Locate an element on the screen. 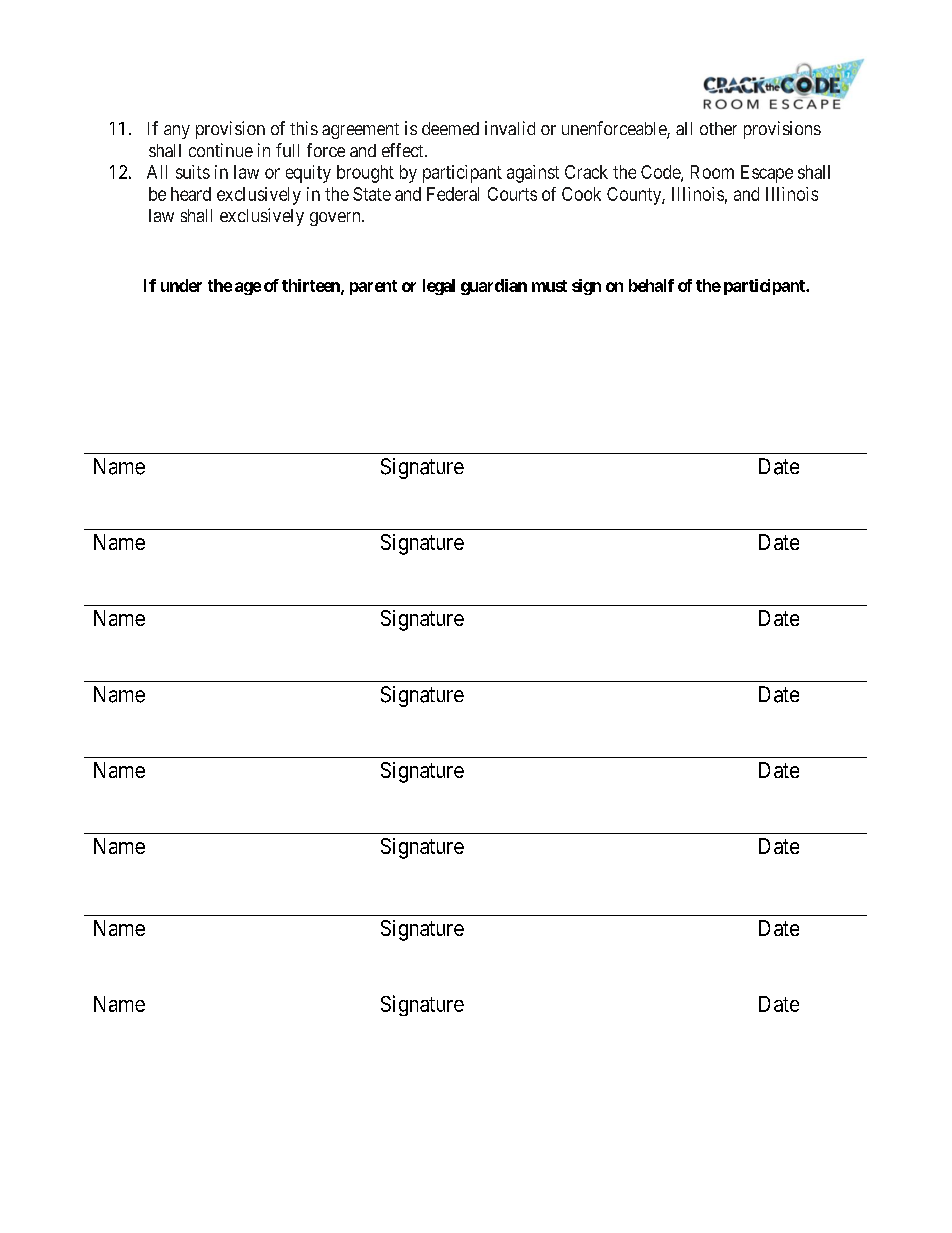 Image resolution: width=952 pixels, height=1233 pixels. deemed is located at coordinates (450, 128).
